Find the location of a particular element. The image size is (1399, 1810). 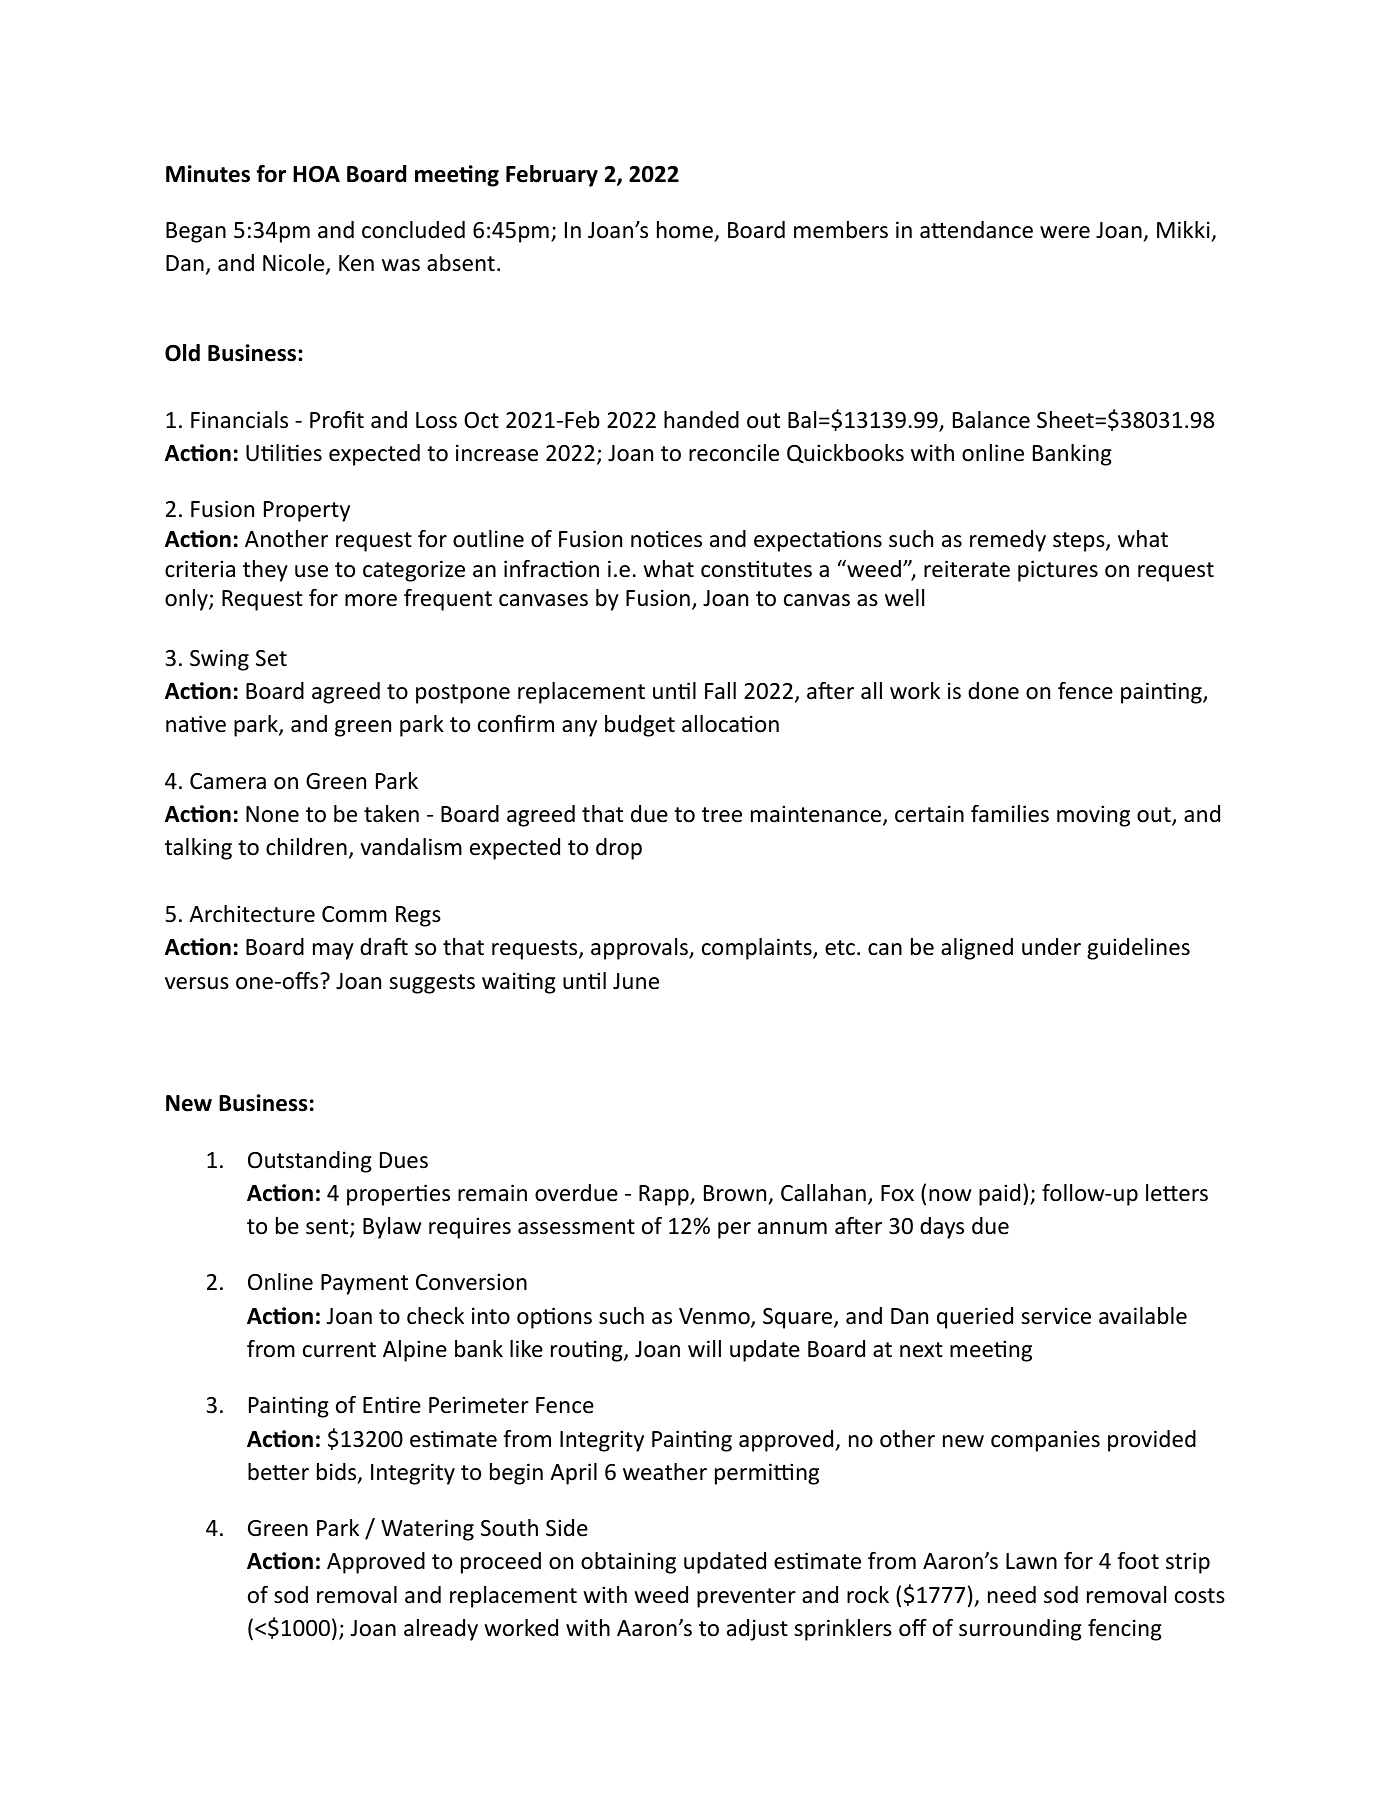

Set is located at coordinates (271, 658).
